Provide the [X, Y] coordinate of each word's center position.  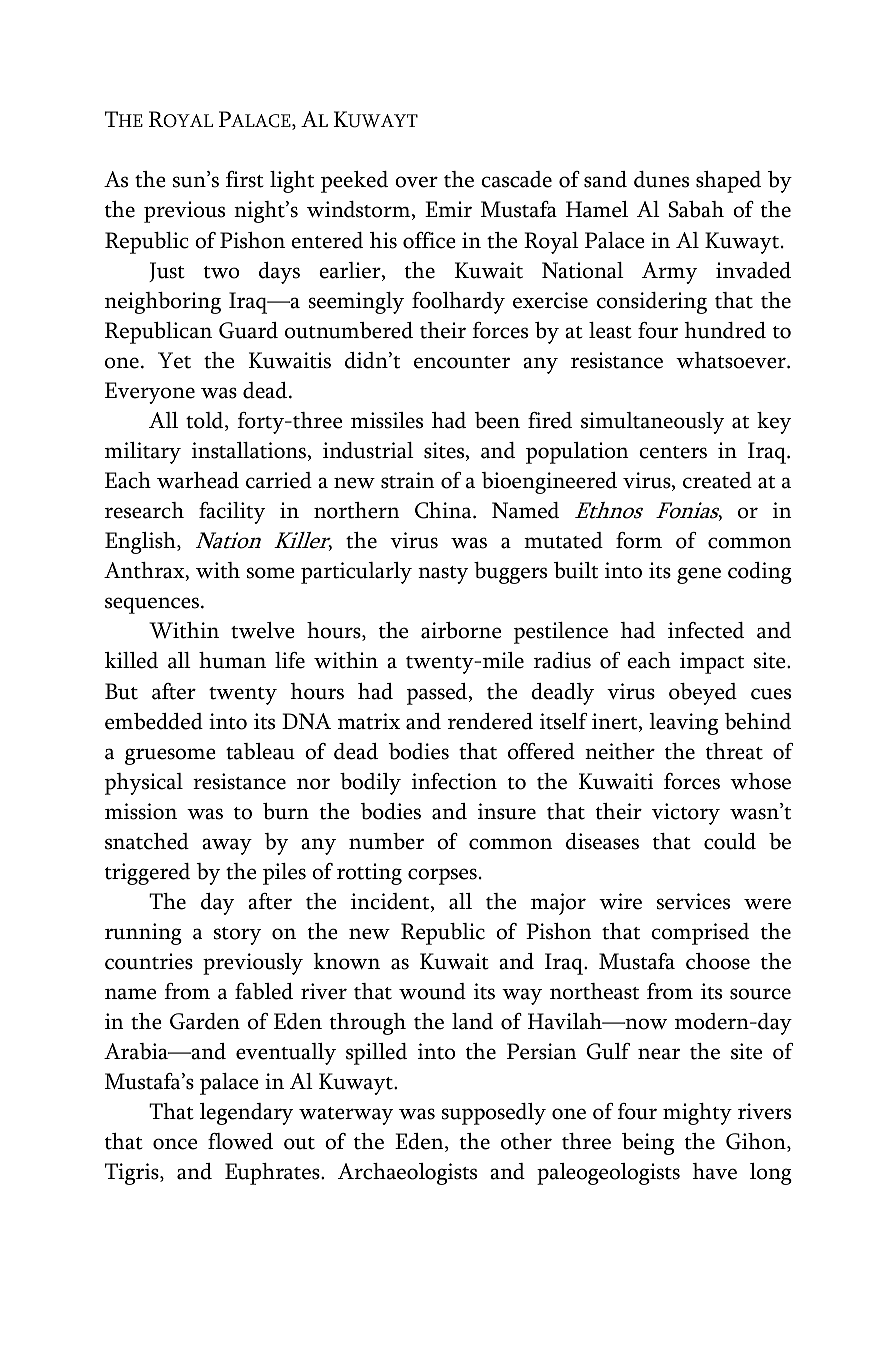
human [232, 660]
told [206, 421]
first [245, 179]
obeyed [703, 694]
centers [673, 452]
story [237, 936]
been [497, 420]
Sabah [696, 209]
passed [438, 694]
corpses [442, 876]
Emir [448, 209]
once [175, 1144]
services [693, 901]
